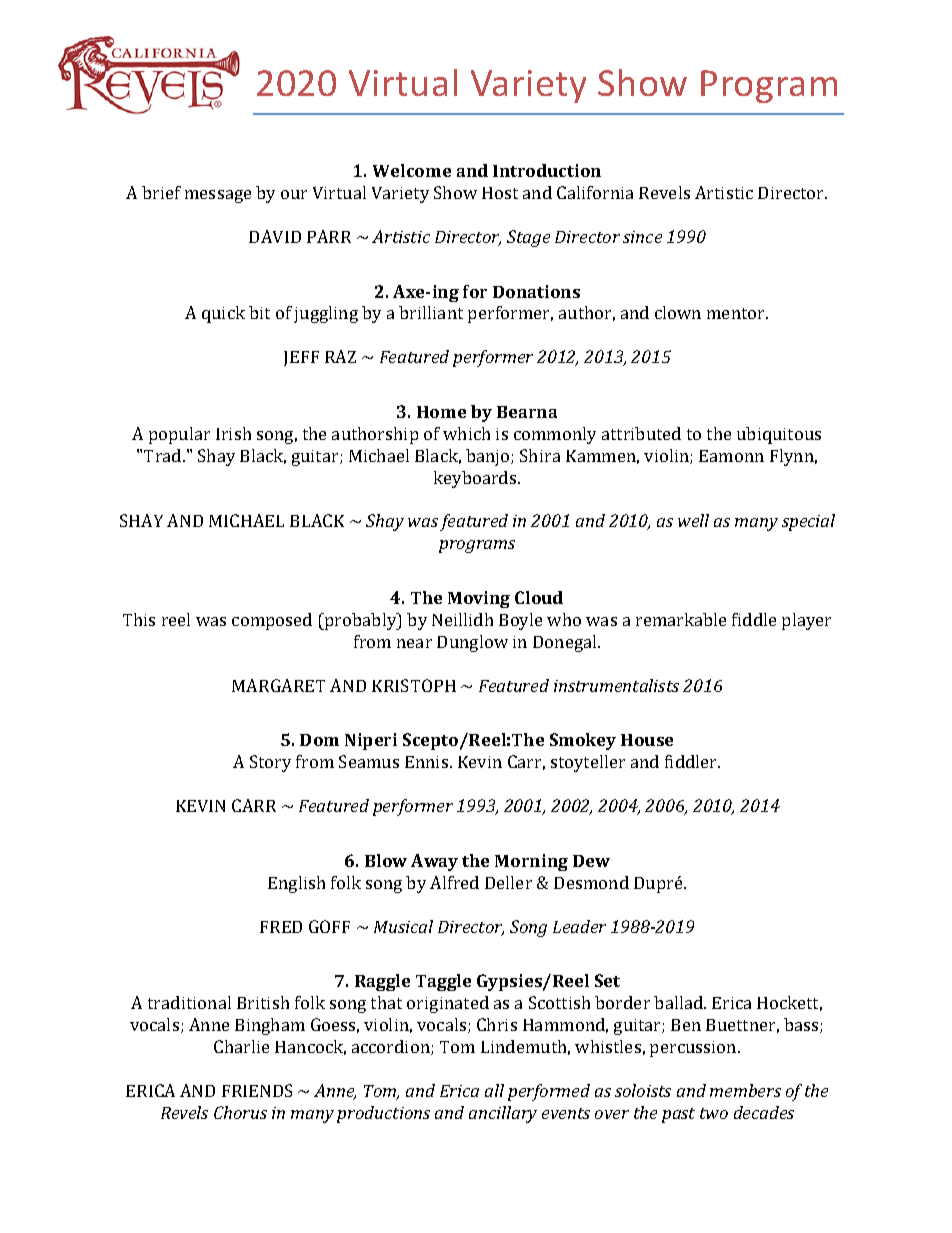 The image size is (952, 1233). Describe the element at coordinates (257, 1090) in the page. I see `FRIENDS` at that location.
